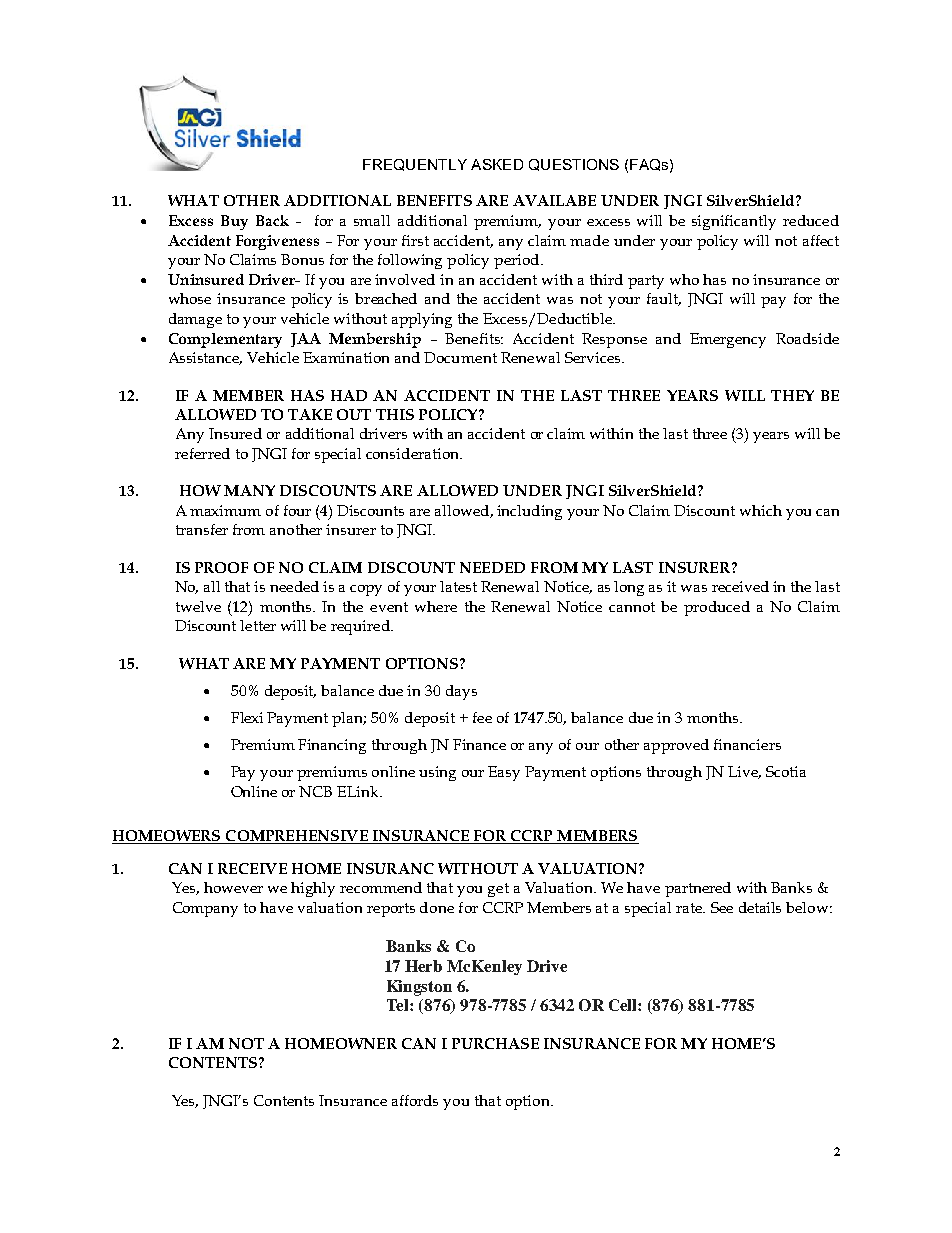 The width and height of the page is (952, 1233). I want to click on latest, so click(458, 586).
